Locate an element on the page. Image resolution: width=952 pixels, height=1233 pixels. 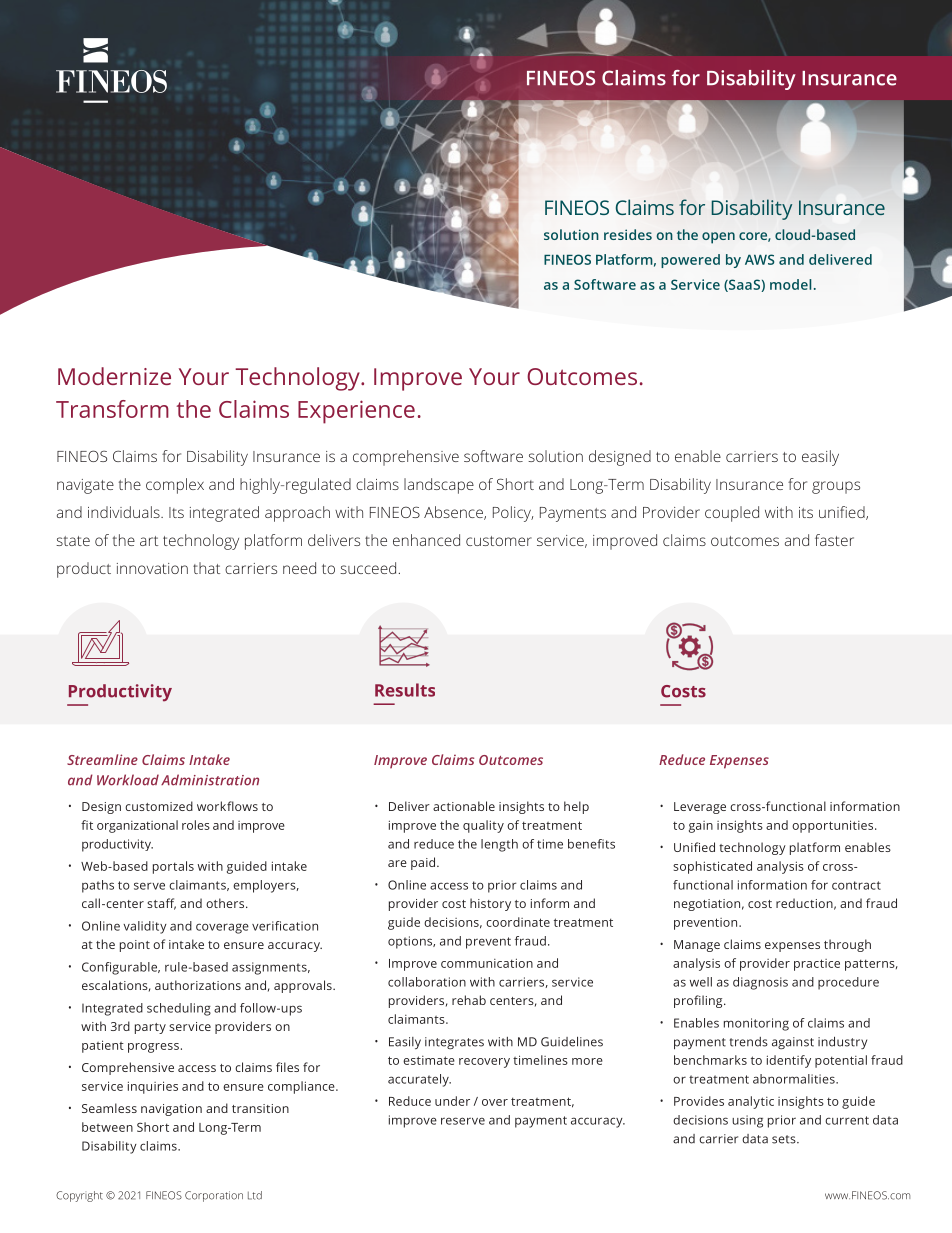
Leverage is located at coordinates (700, 808).
